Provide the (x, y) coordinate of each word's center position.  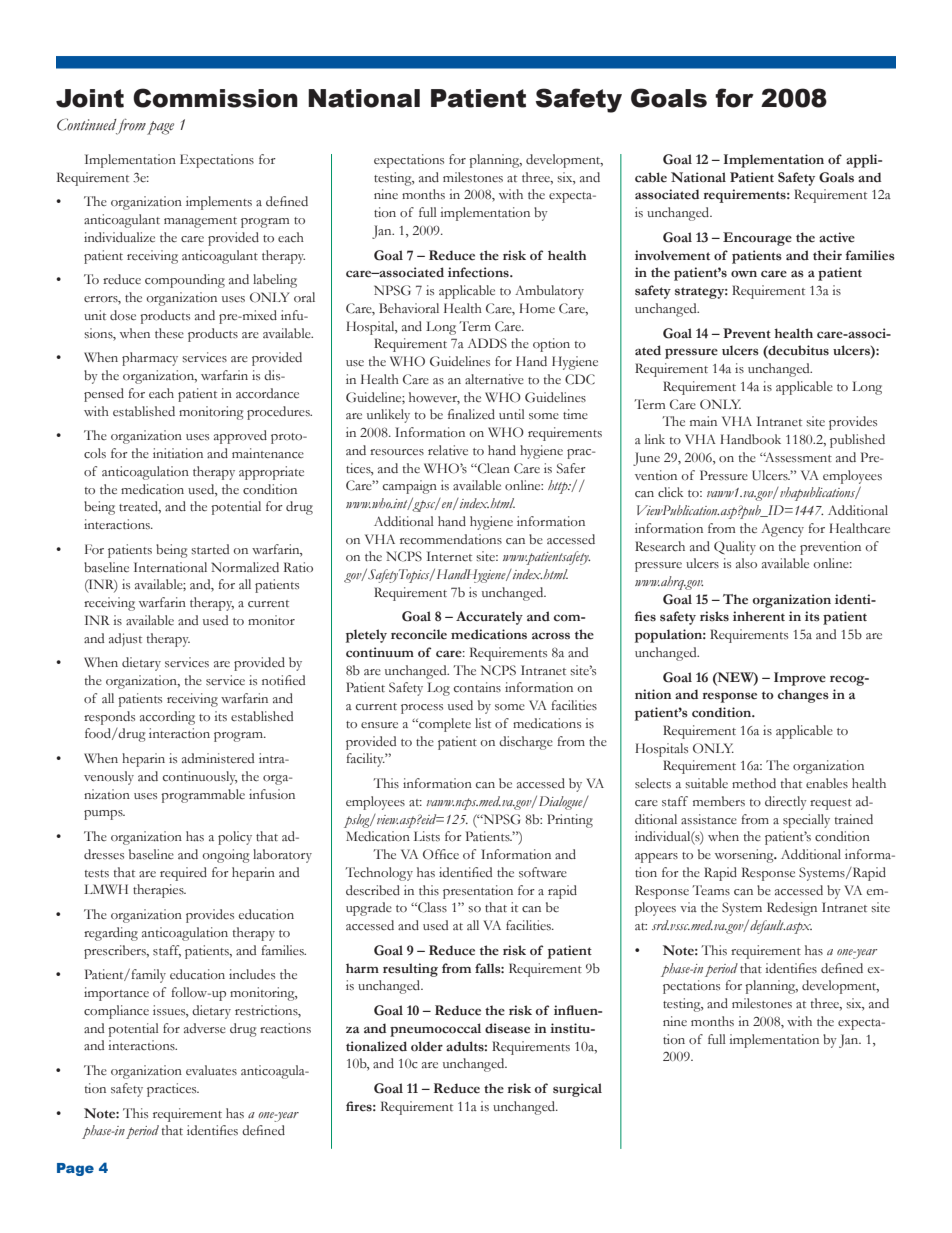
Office (441, 854)
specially (806, 821)
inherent (759, 616)
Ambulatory (549, 292)
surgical (577, 1090)
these (169, 333)
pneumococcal (435, 1030)
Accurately (489, 618)
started (210, 549)
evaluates (211, 1070)
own (744, 274)
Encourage (757, 239)
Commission (215, 98)
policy (235, 838)
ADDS (487, 343)
